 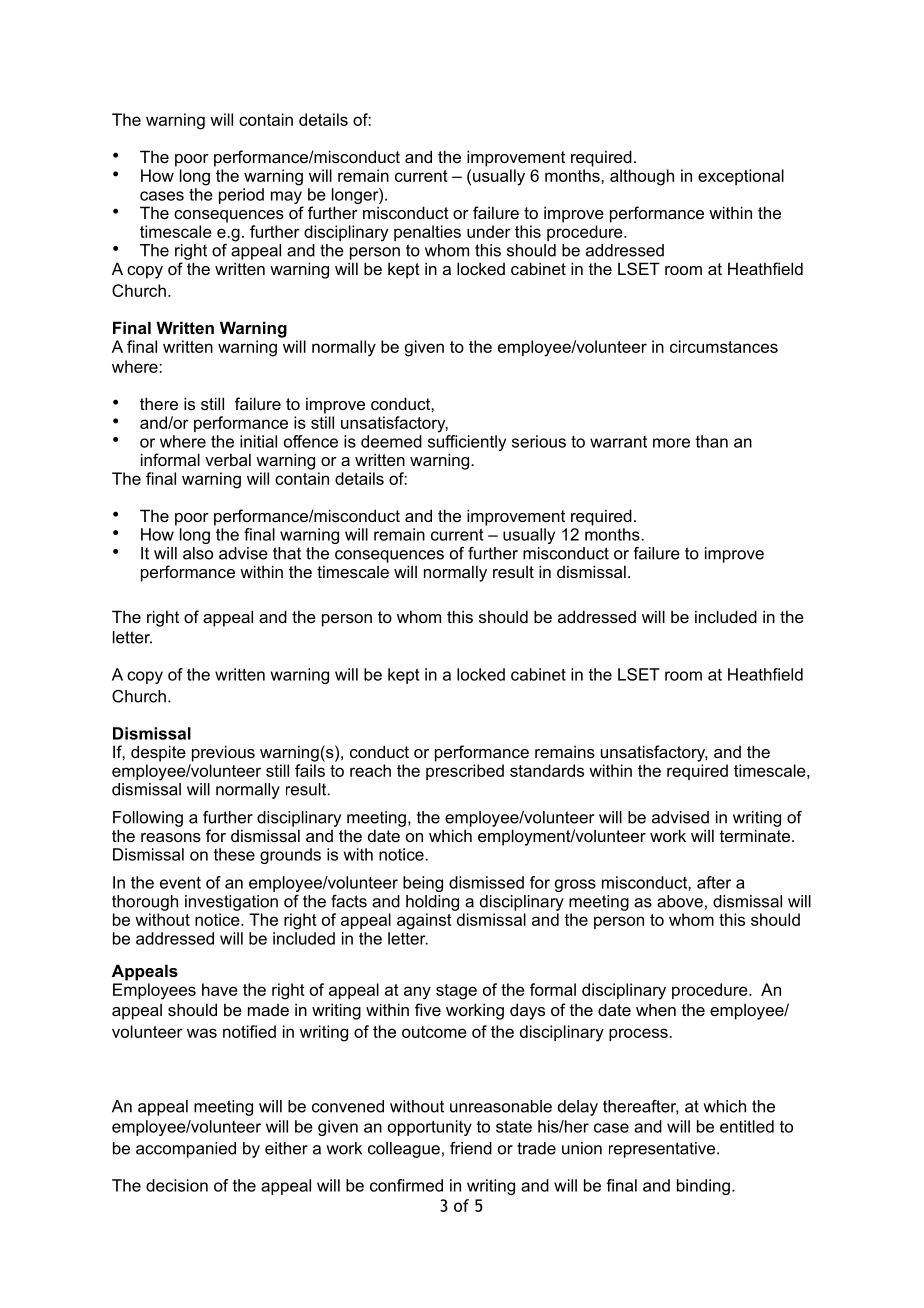 I want to click on penalties, so click(x=427, y=233).
